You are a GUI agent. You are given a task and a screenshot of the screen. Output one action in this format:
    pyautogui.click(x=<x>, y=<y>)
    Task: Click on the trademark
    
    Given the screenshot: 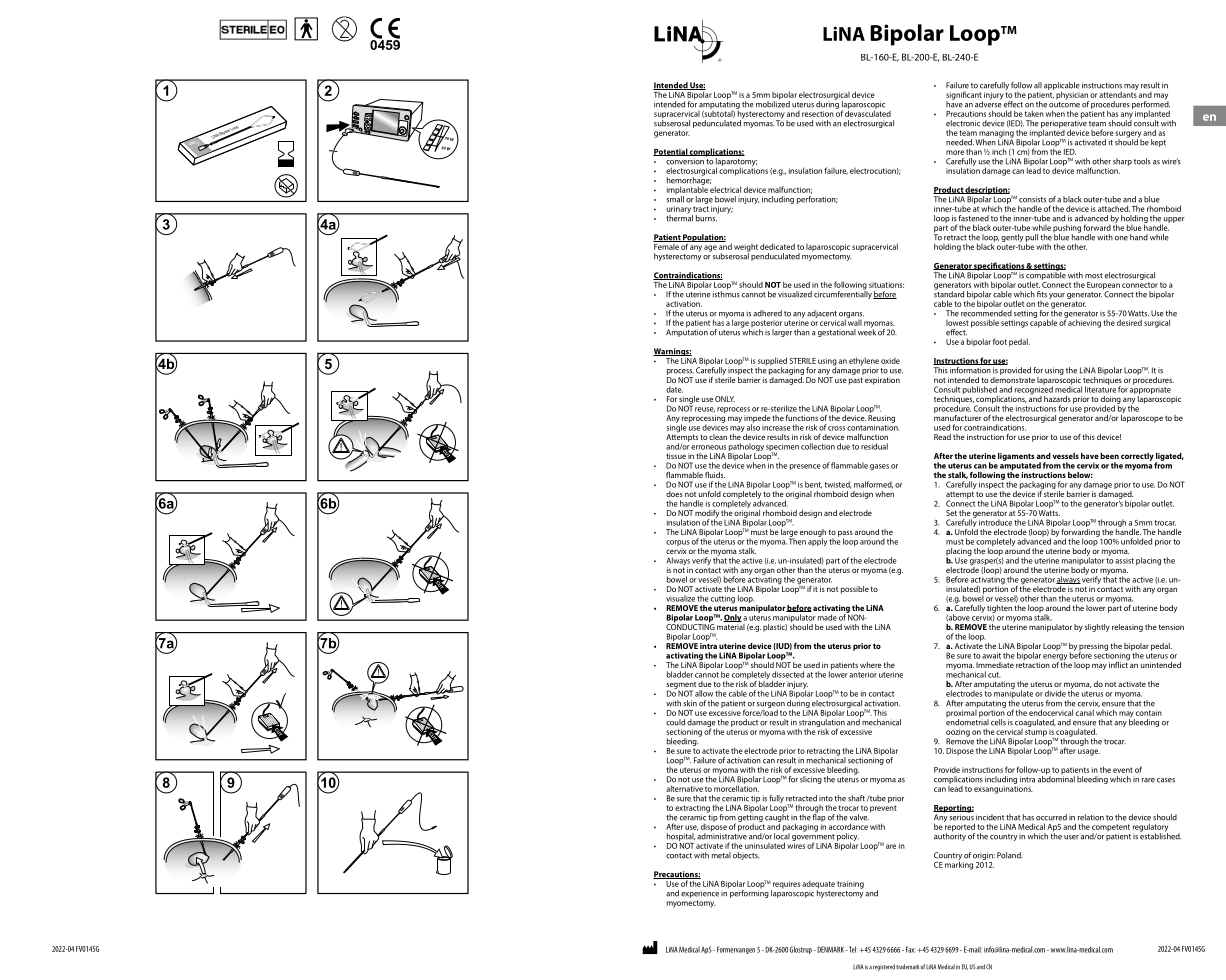 What is the action you would take?
    pyautogui.click(x=908, y=967)
